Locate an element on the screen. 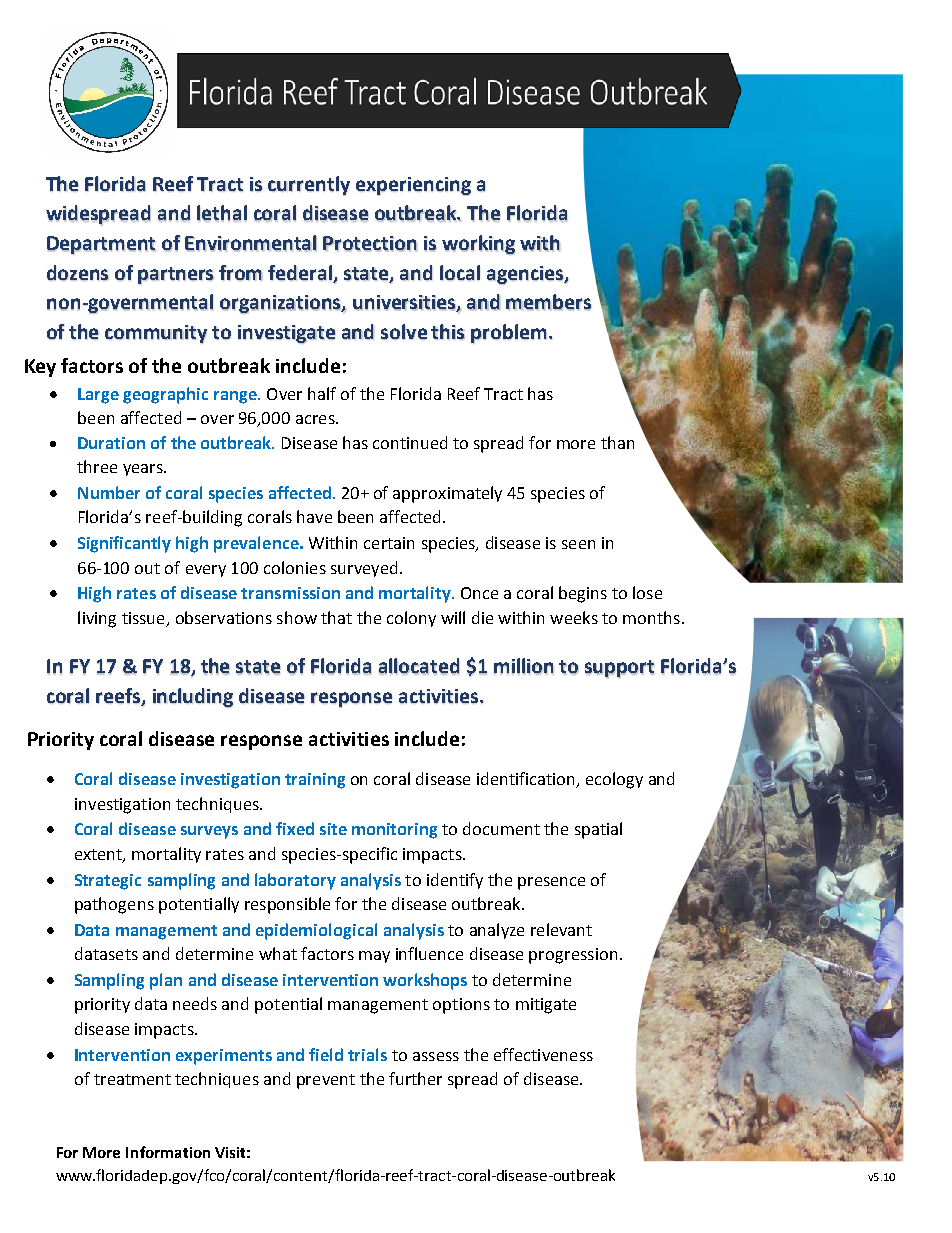  living is located at coordinates (97, 619).
